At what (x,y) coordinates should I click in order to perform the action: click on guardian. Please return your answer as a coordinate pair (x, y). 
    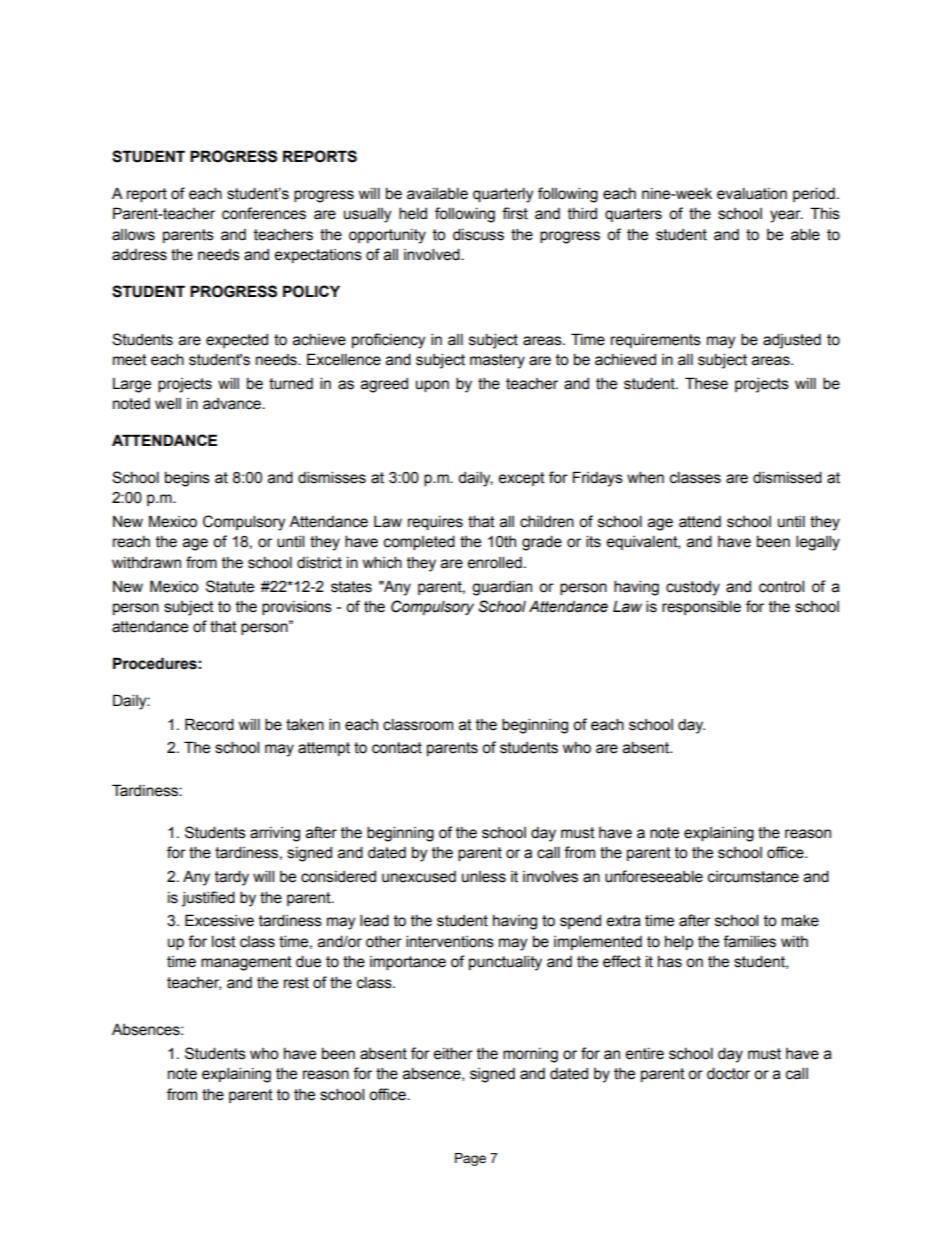
    Looking at the image, I should click on (502, 588).
